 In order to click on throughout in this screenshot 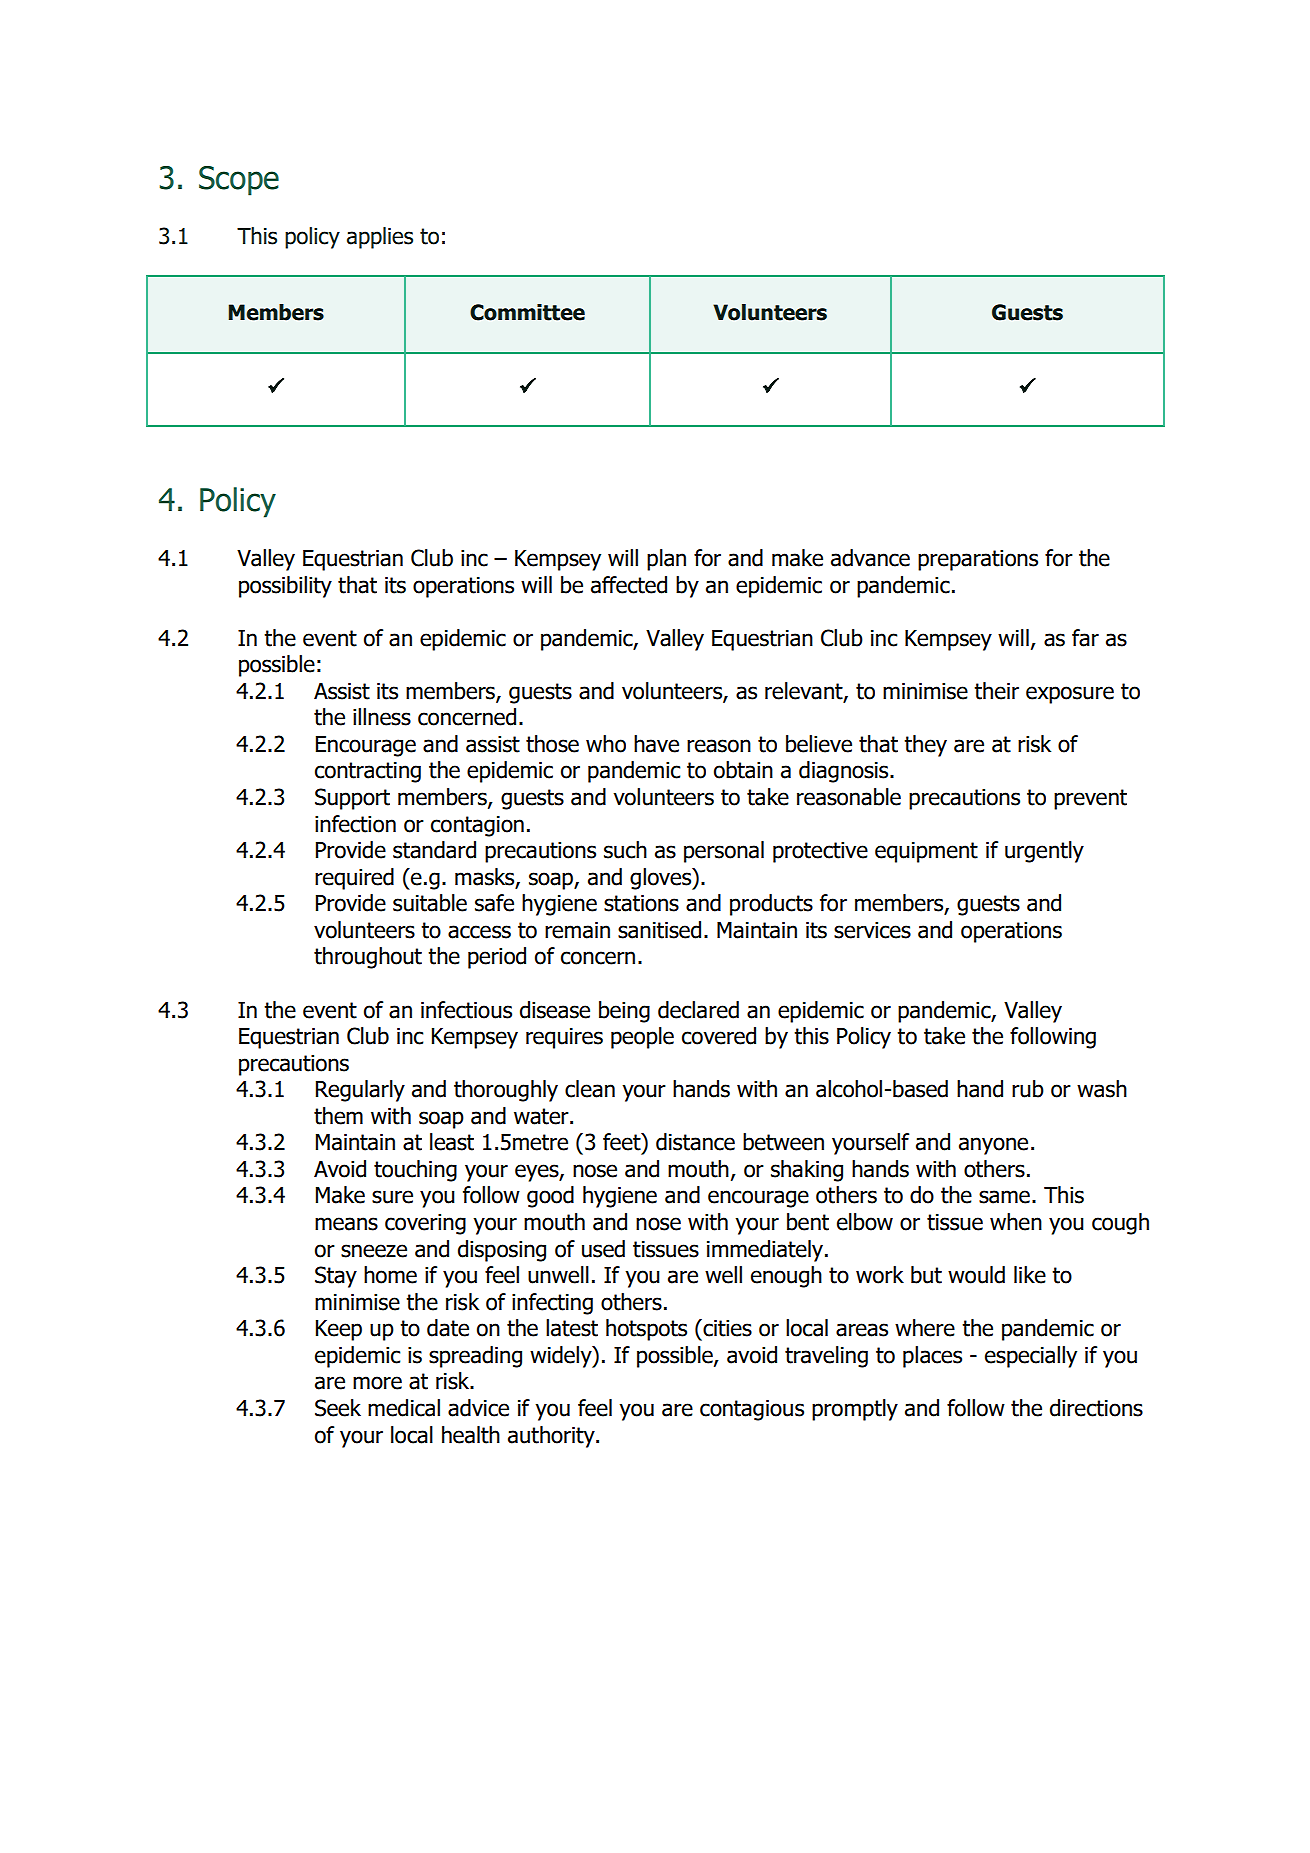, I will do `click(368, 958)`.
